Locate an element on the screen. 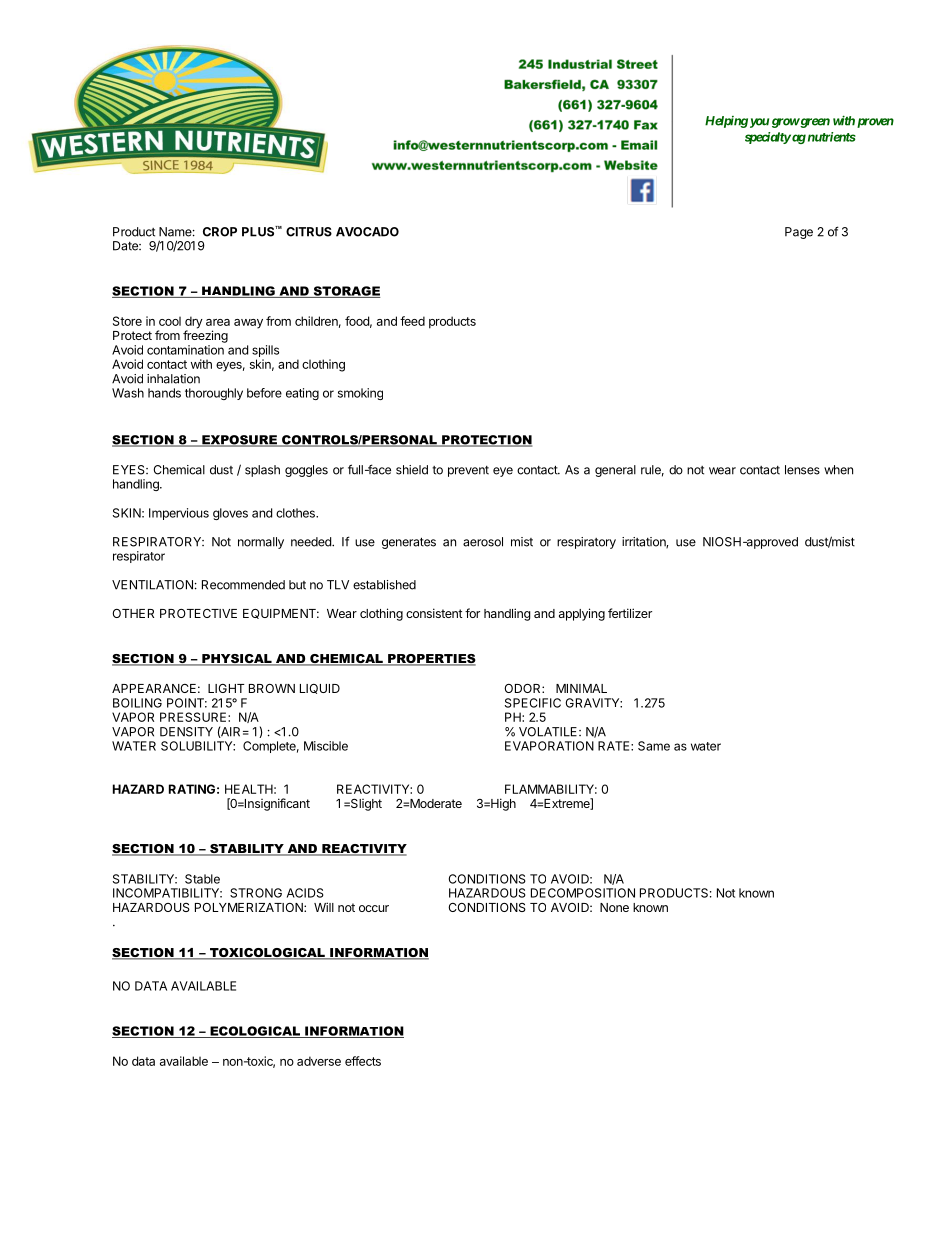 This screenshot has height=1233, width=952. CITRUS is located at coordinates (309, 232).
